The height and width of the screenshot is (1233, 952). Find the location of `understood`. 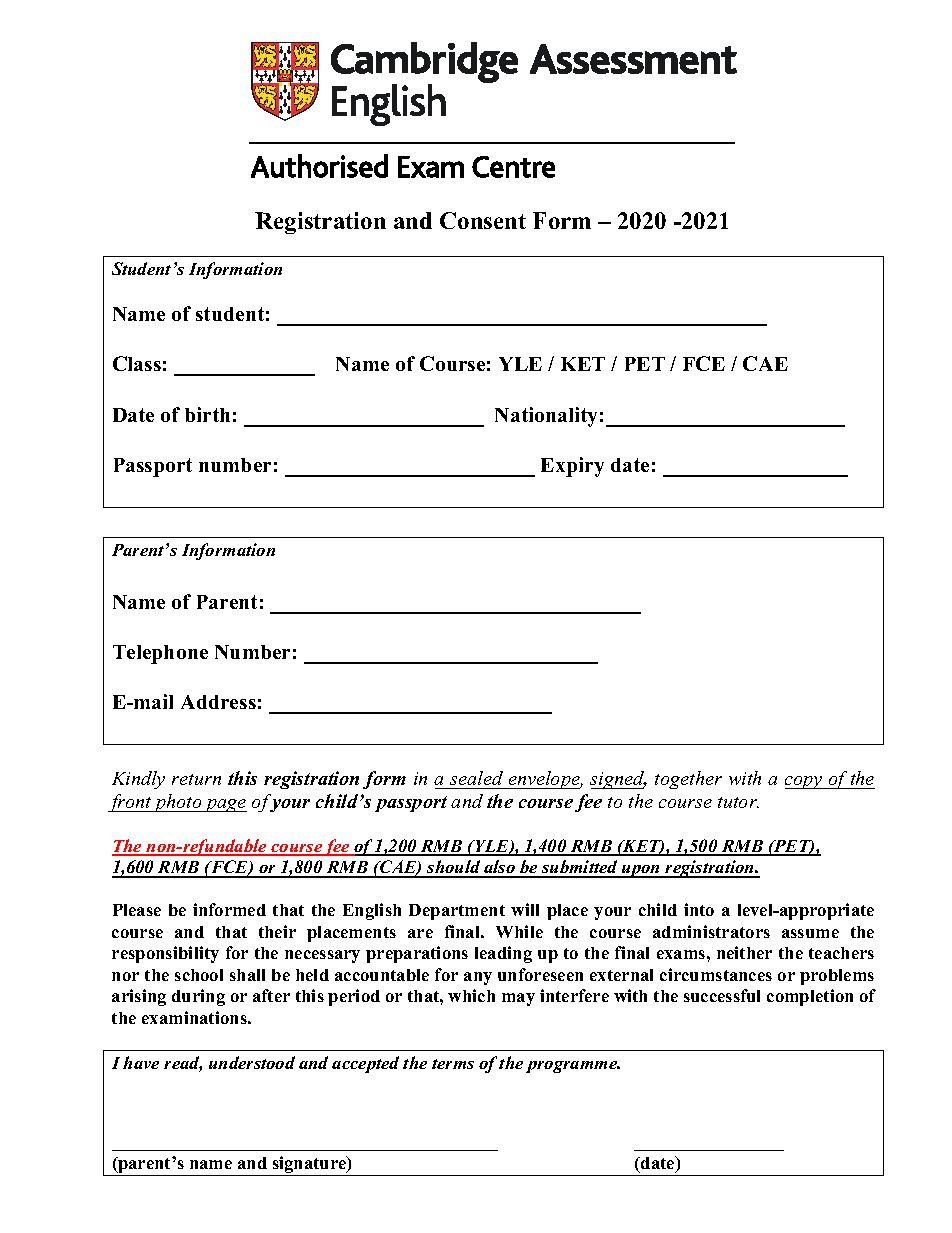

understood is located at coordinates (252, 1062).
